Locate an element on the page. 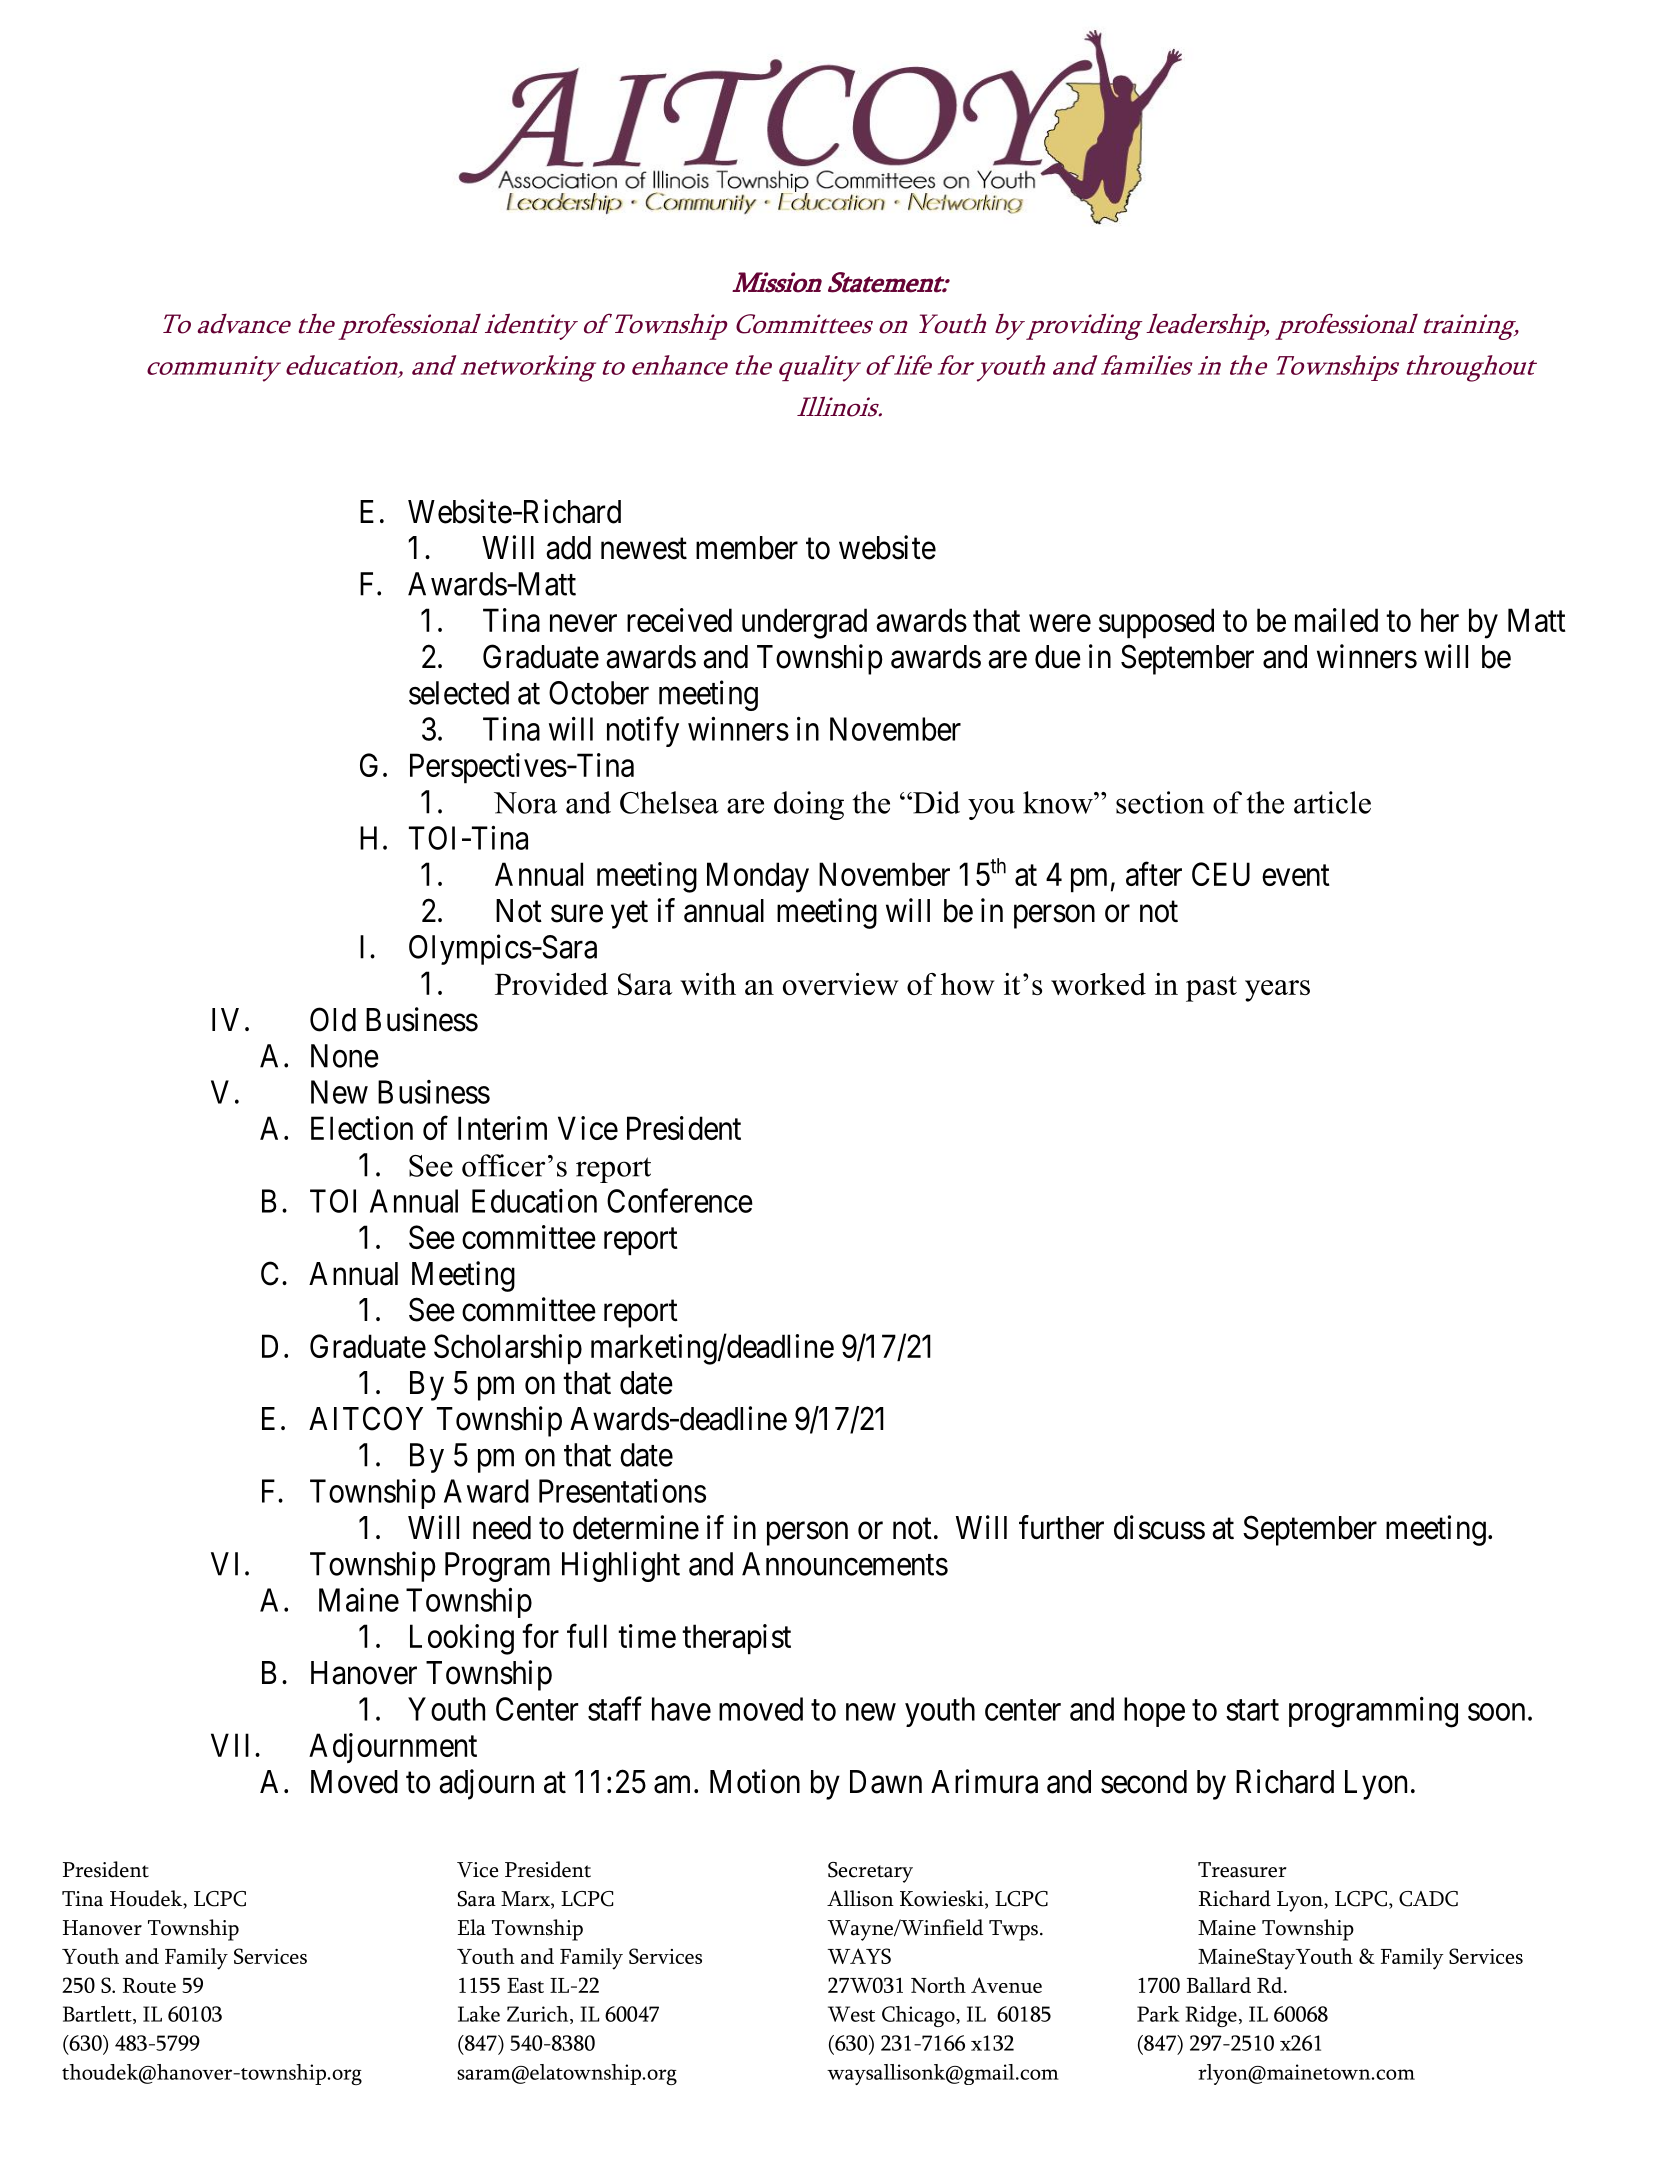 This page has width=1679, height=2173. further is located at coordinates (1061, 1527).
